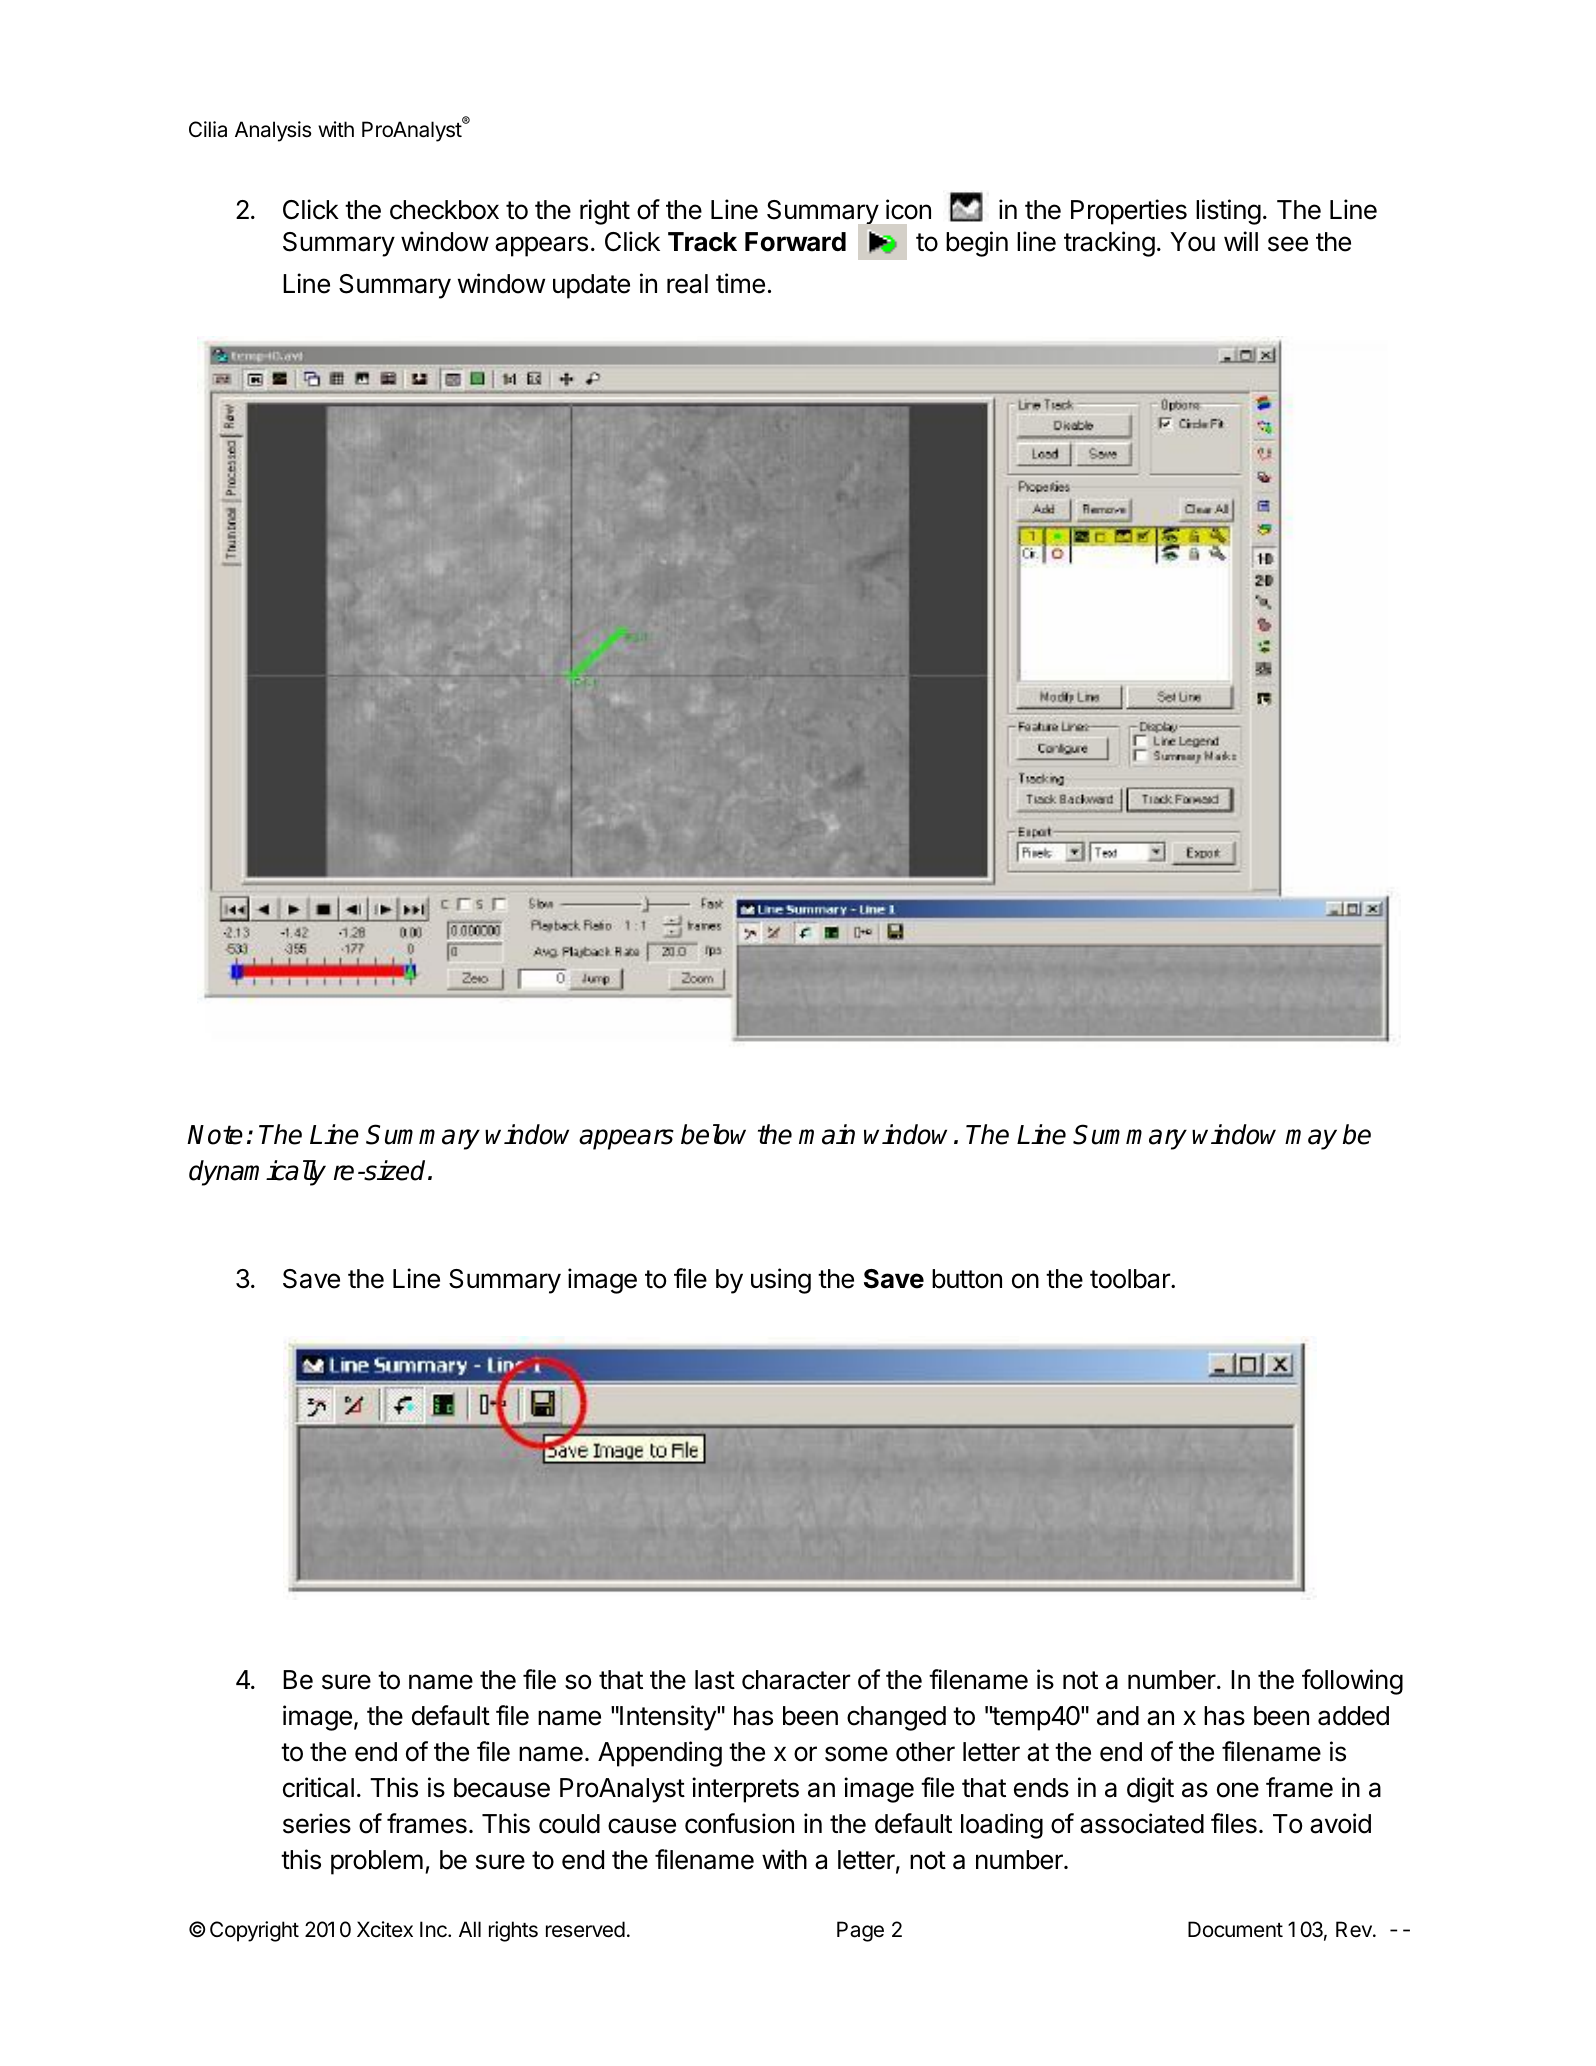 This screenshot has height=2066, width=1596. What do you see at coordinates (1131, 1279) in the screenshot?
I see `toolbar` at bounding box center [1131, 1279].
